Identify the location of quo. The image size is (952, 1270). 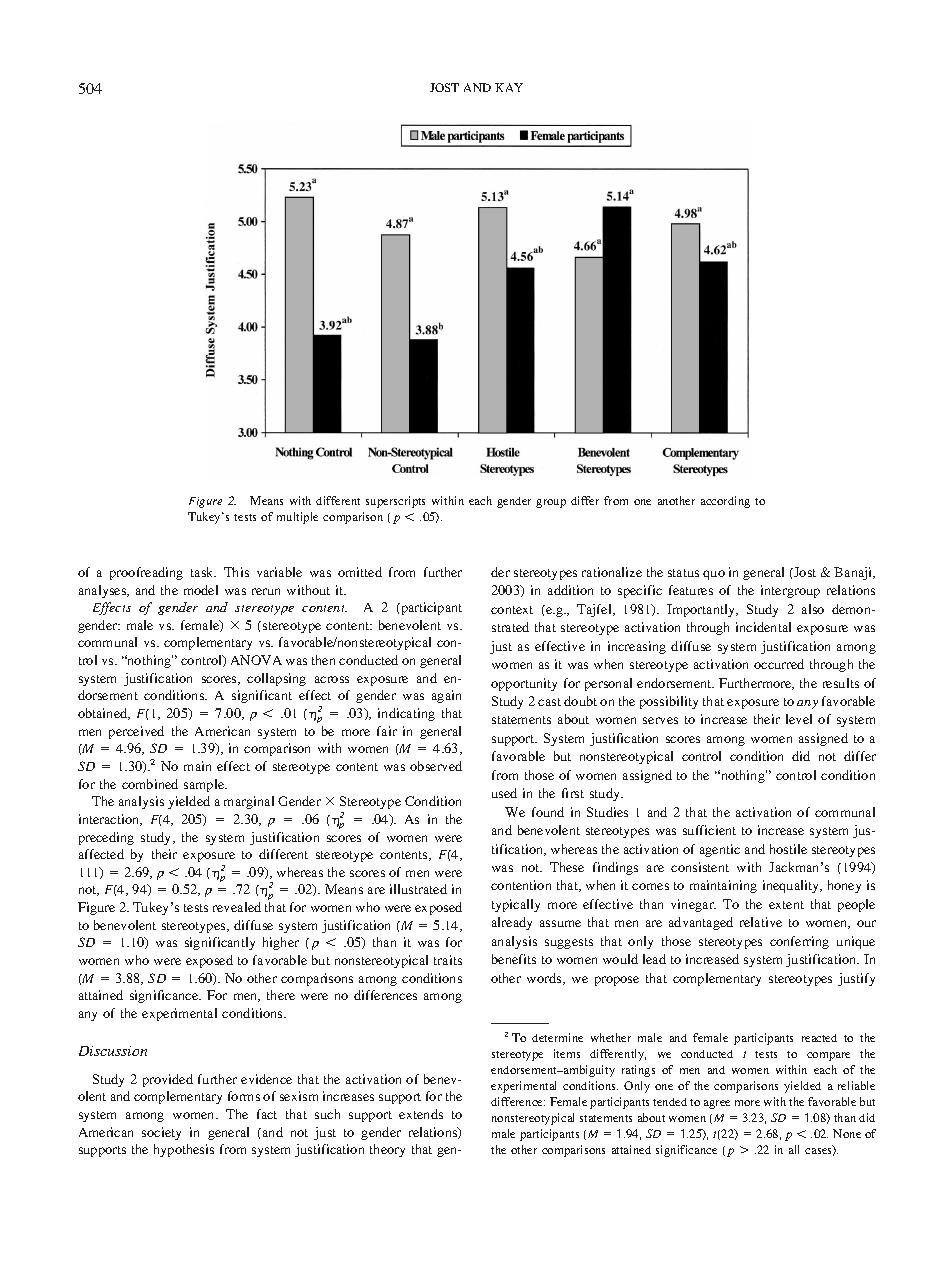
(714, 575).
